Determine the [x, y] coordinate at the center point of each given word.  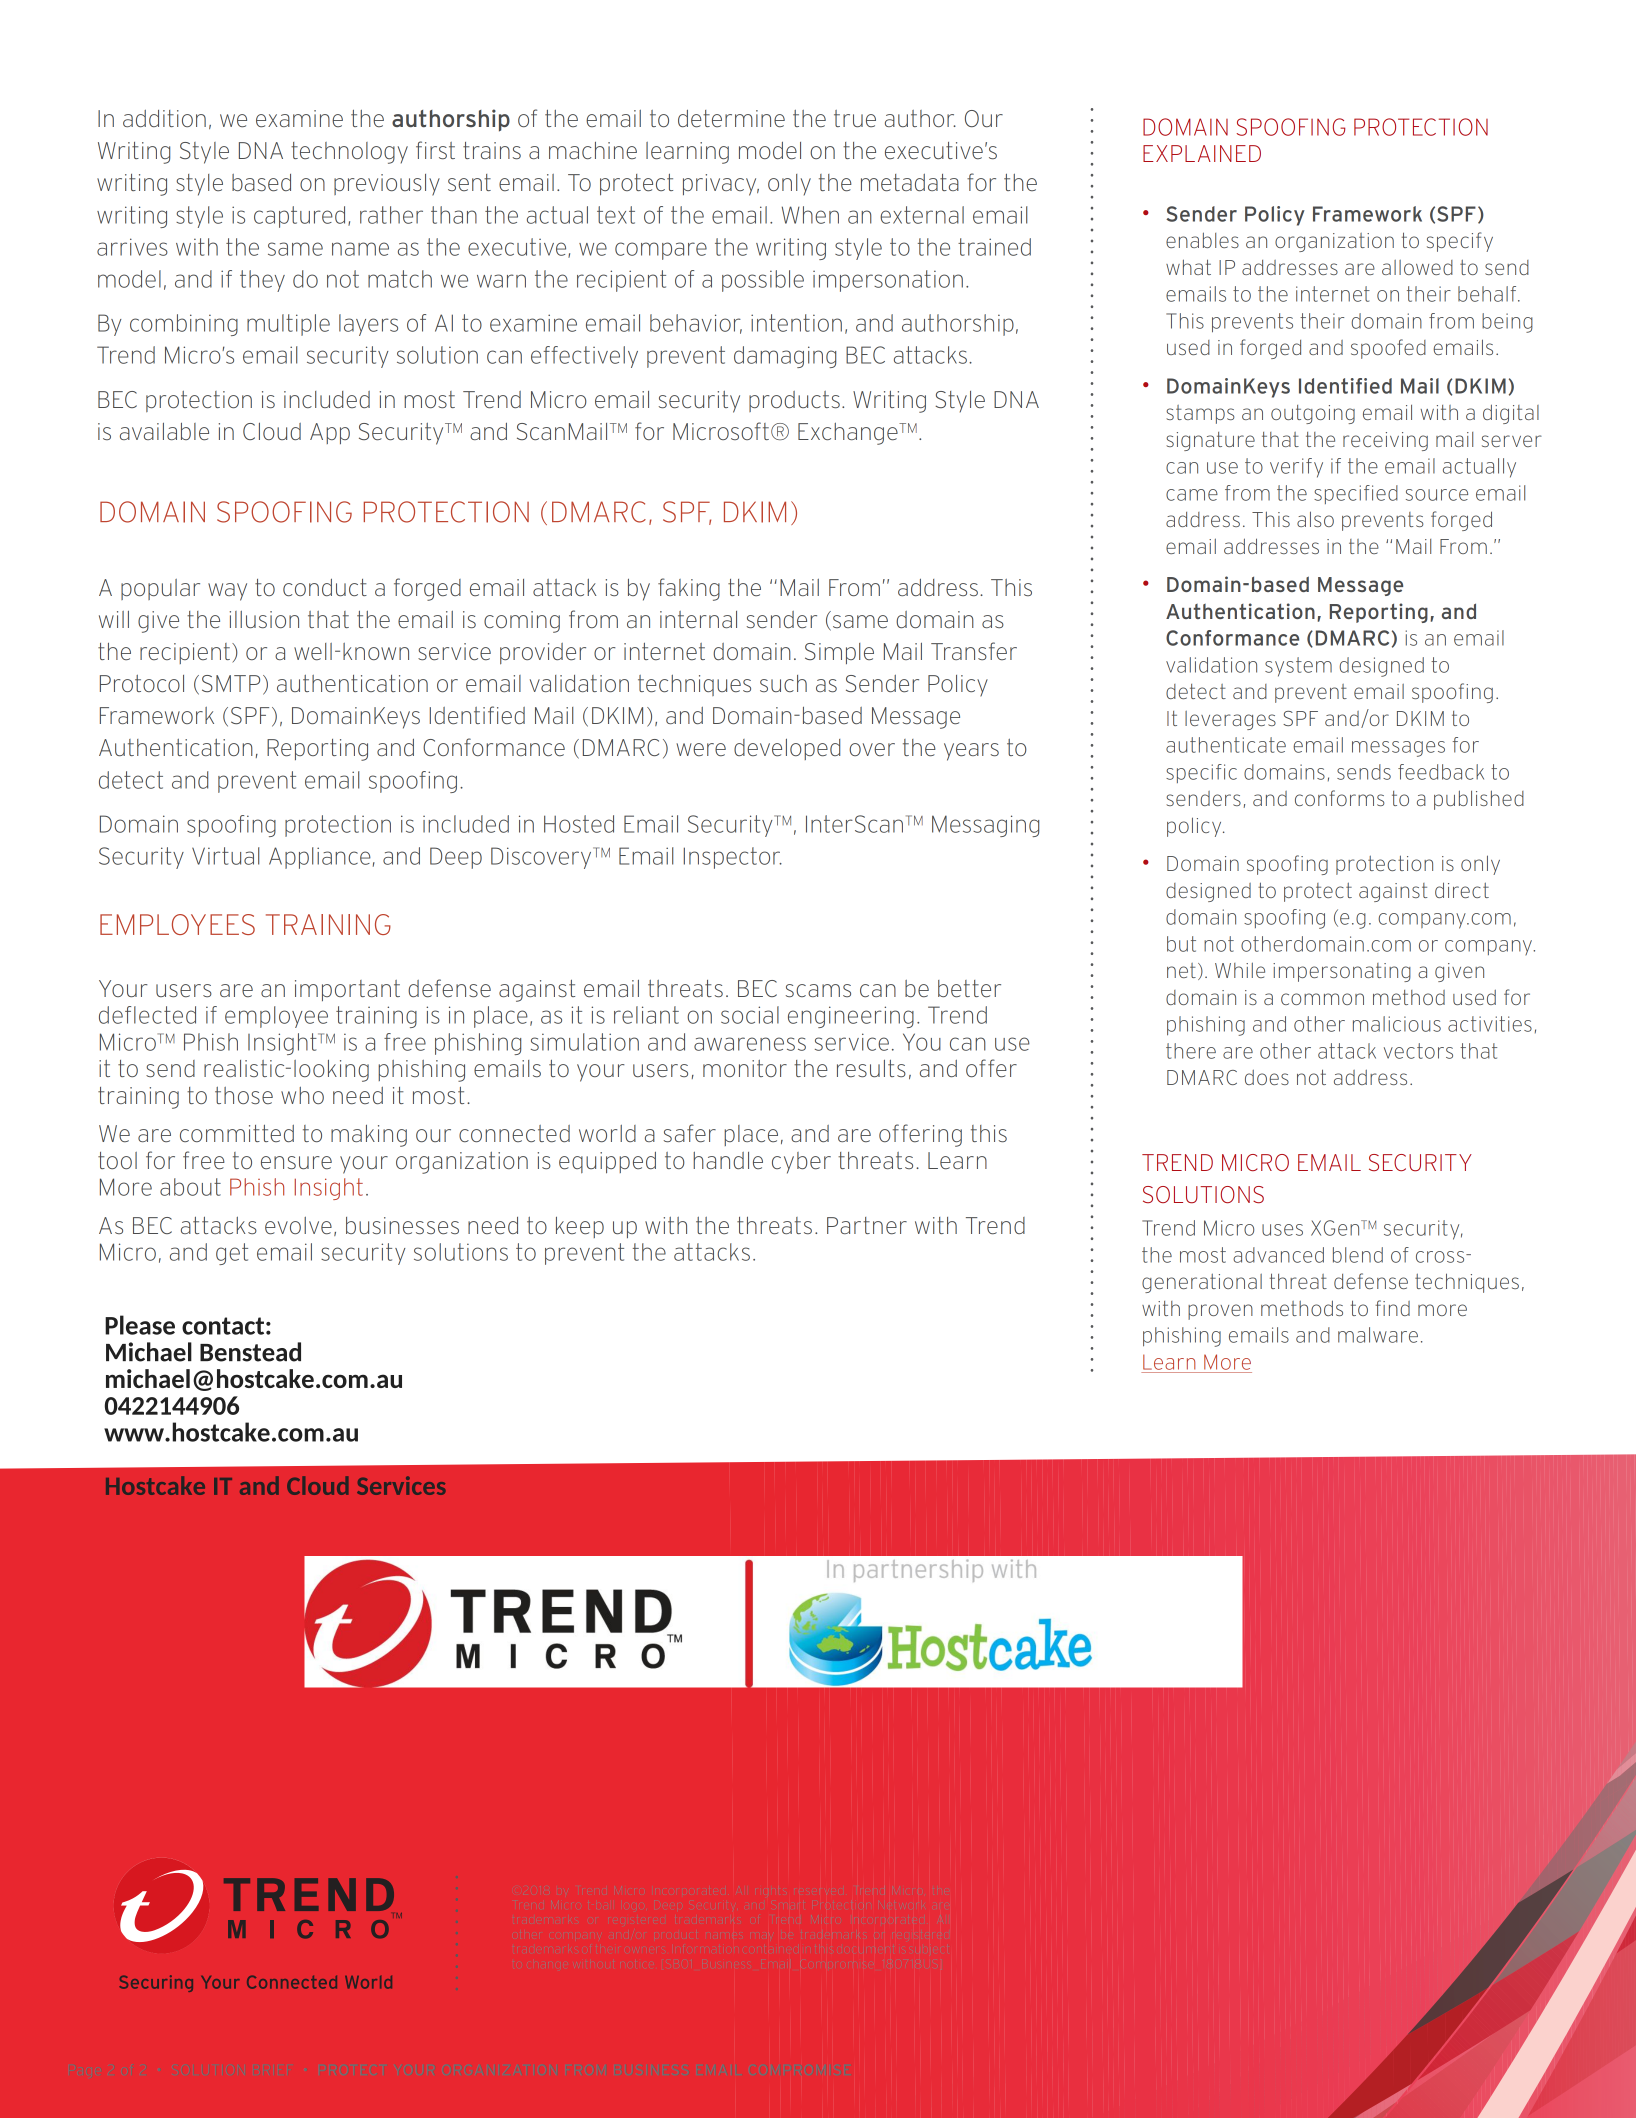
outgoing [1313, 414]
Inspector [733, 858]
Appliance [320, 858]
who [302, 1095]
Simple [839, 653]
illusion [264, 619]
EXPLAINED [1202, 153]
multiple [288, 325]
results [871, 1068]
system [1298, 667]
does [1267, 1077]
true [855, 118]
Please [140, 1325]
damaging [785, 357]
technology [349, 153]
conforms [1340, 798]
